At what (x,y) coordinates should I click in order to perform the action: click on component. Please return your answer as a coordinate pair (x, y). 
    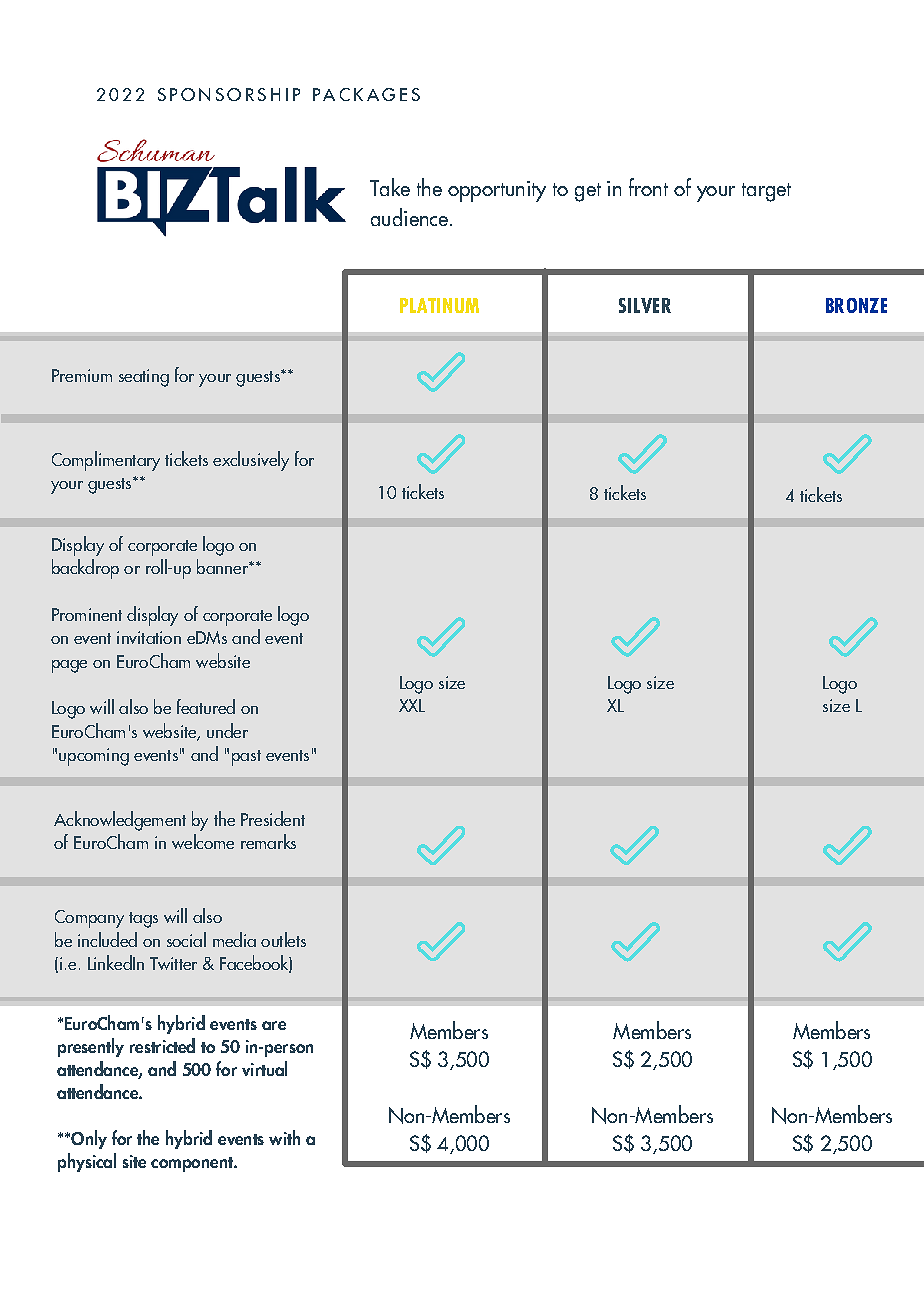
    Looking at the image, I should click on (193, 1164).
